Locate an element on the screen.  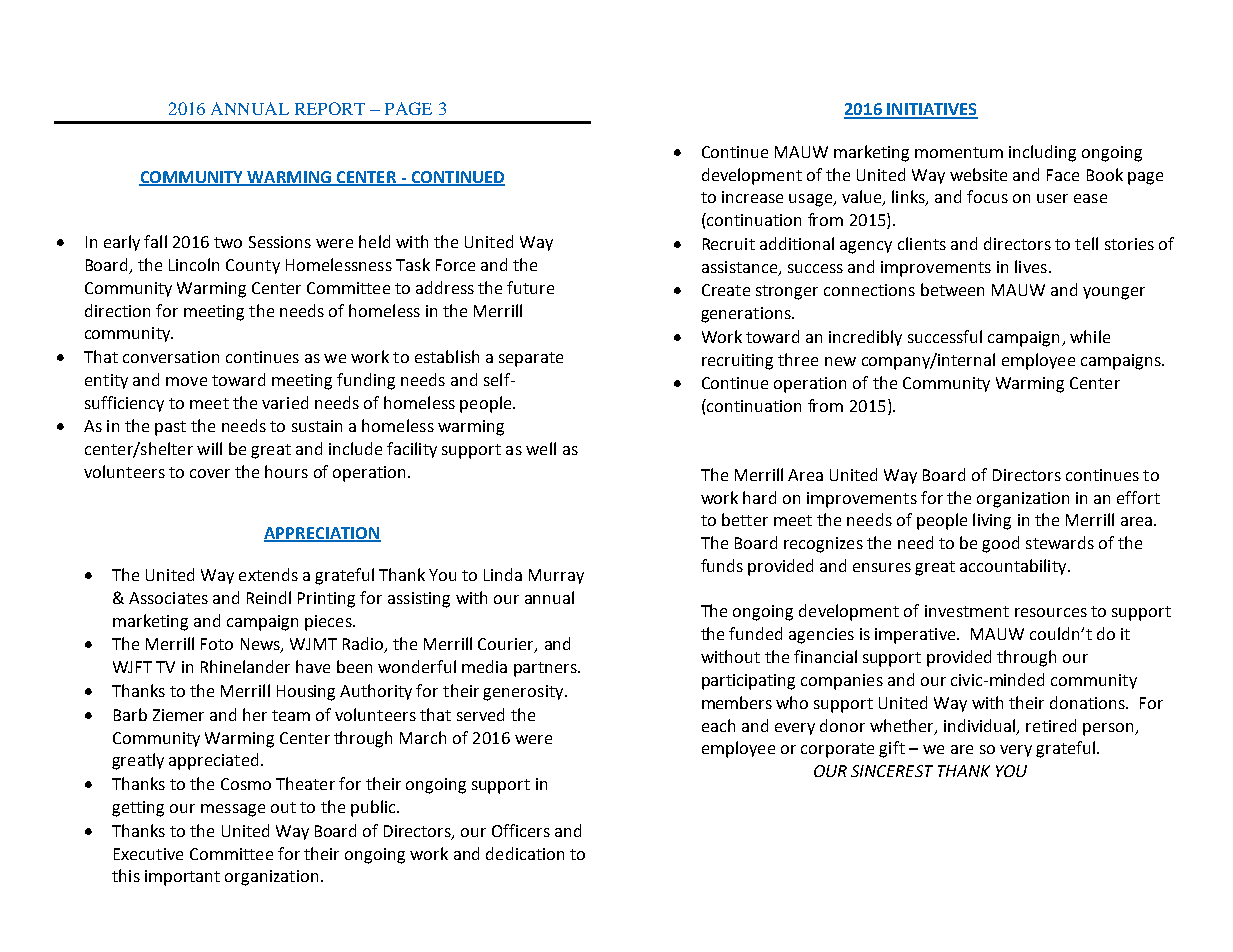
REPORT is located at coordinates (330, 108).
